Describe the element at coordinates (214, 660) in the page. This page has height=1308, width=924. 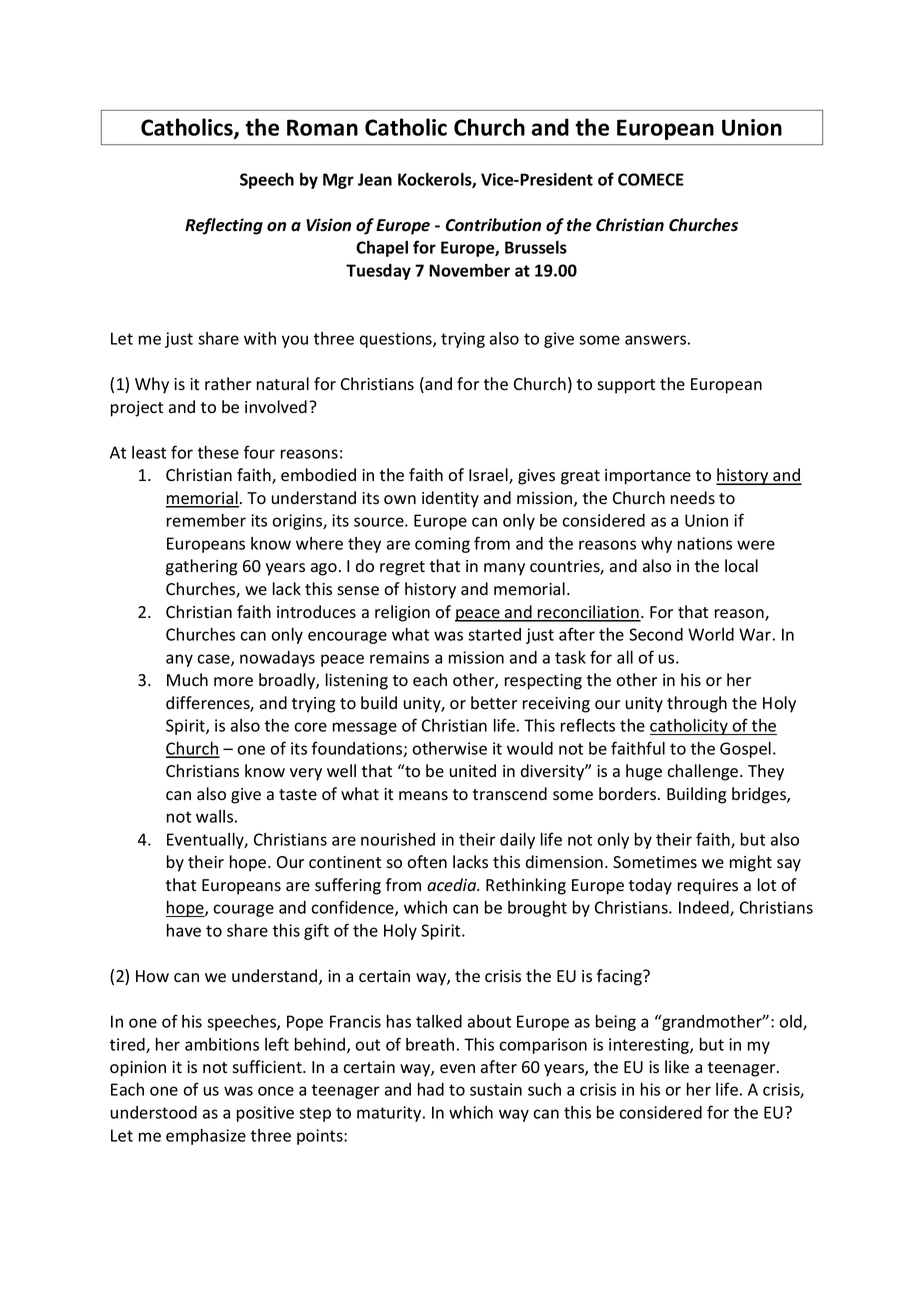
I see `case` at that location.
